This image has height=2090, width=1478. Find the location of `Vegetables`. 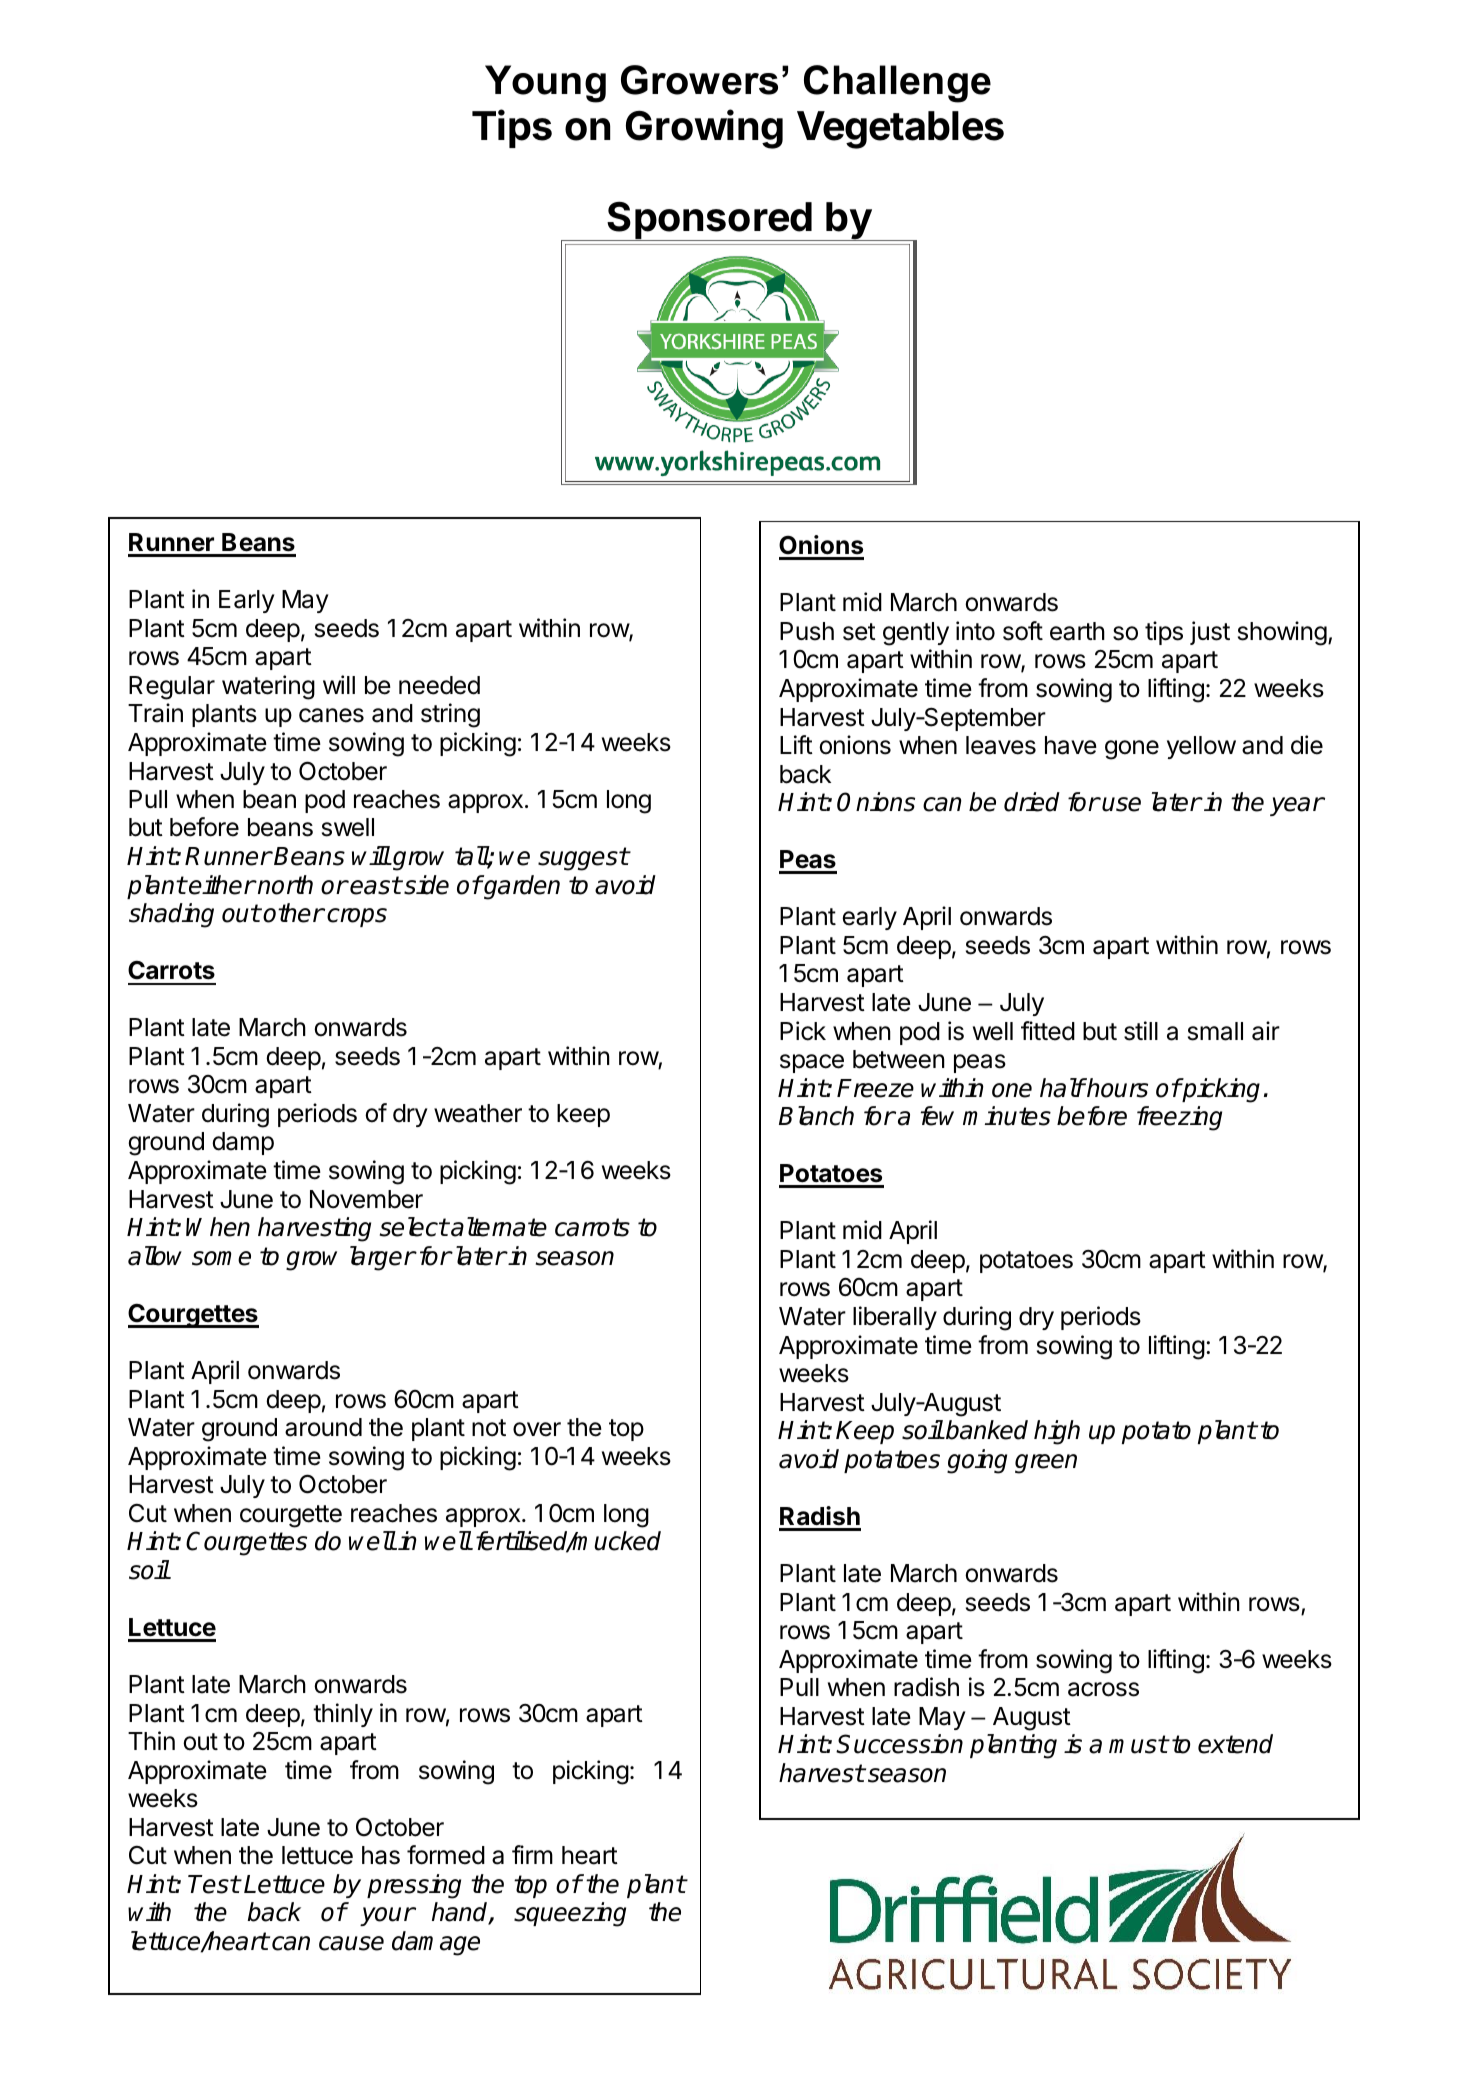

Vegetables is located at coordinates (900, 130).
